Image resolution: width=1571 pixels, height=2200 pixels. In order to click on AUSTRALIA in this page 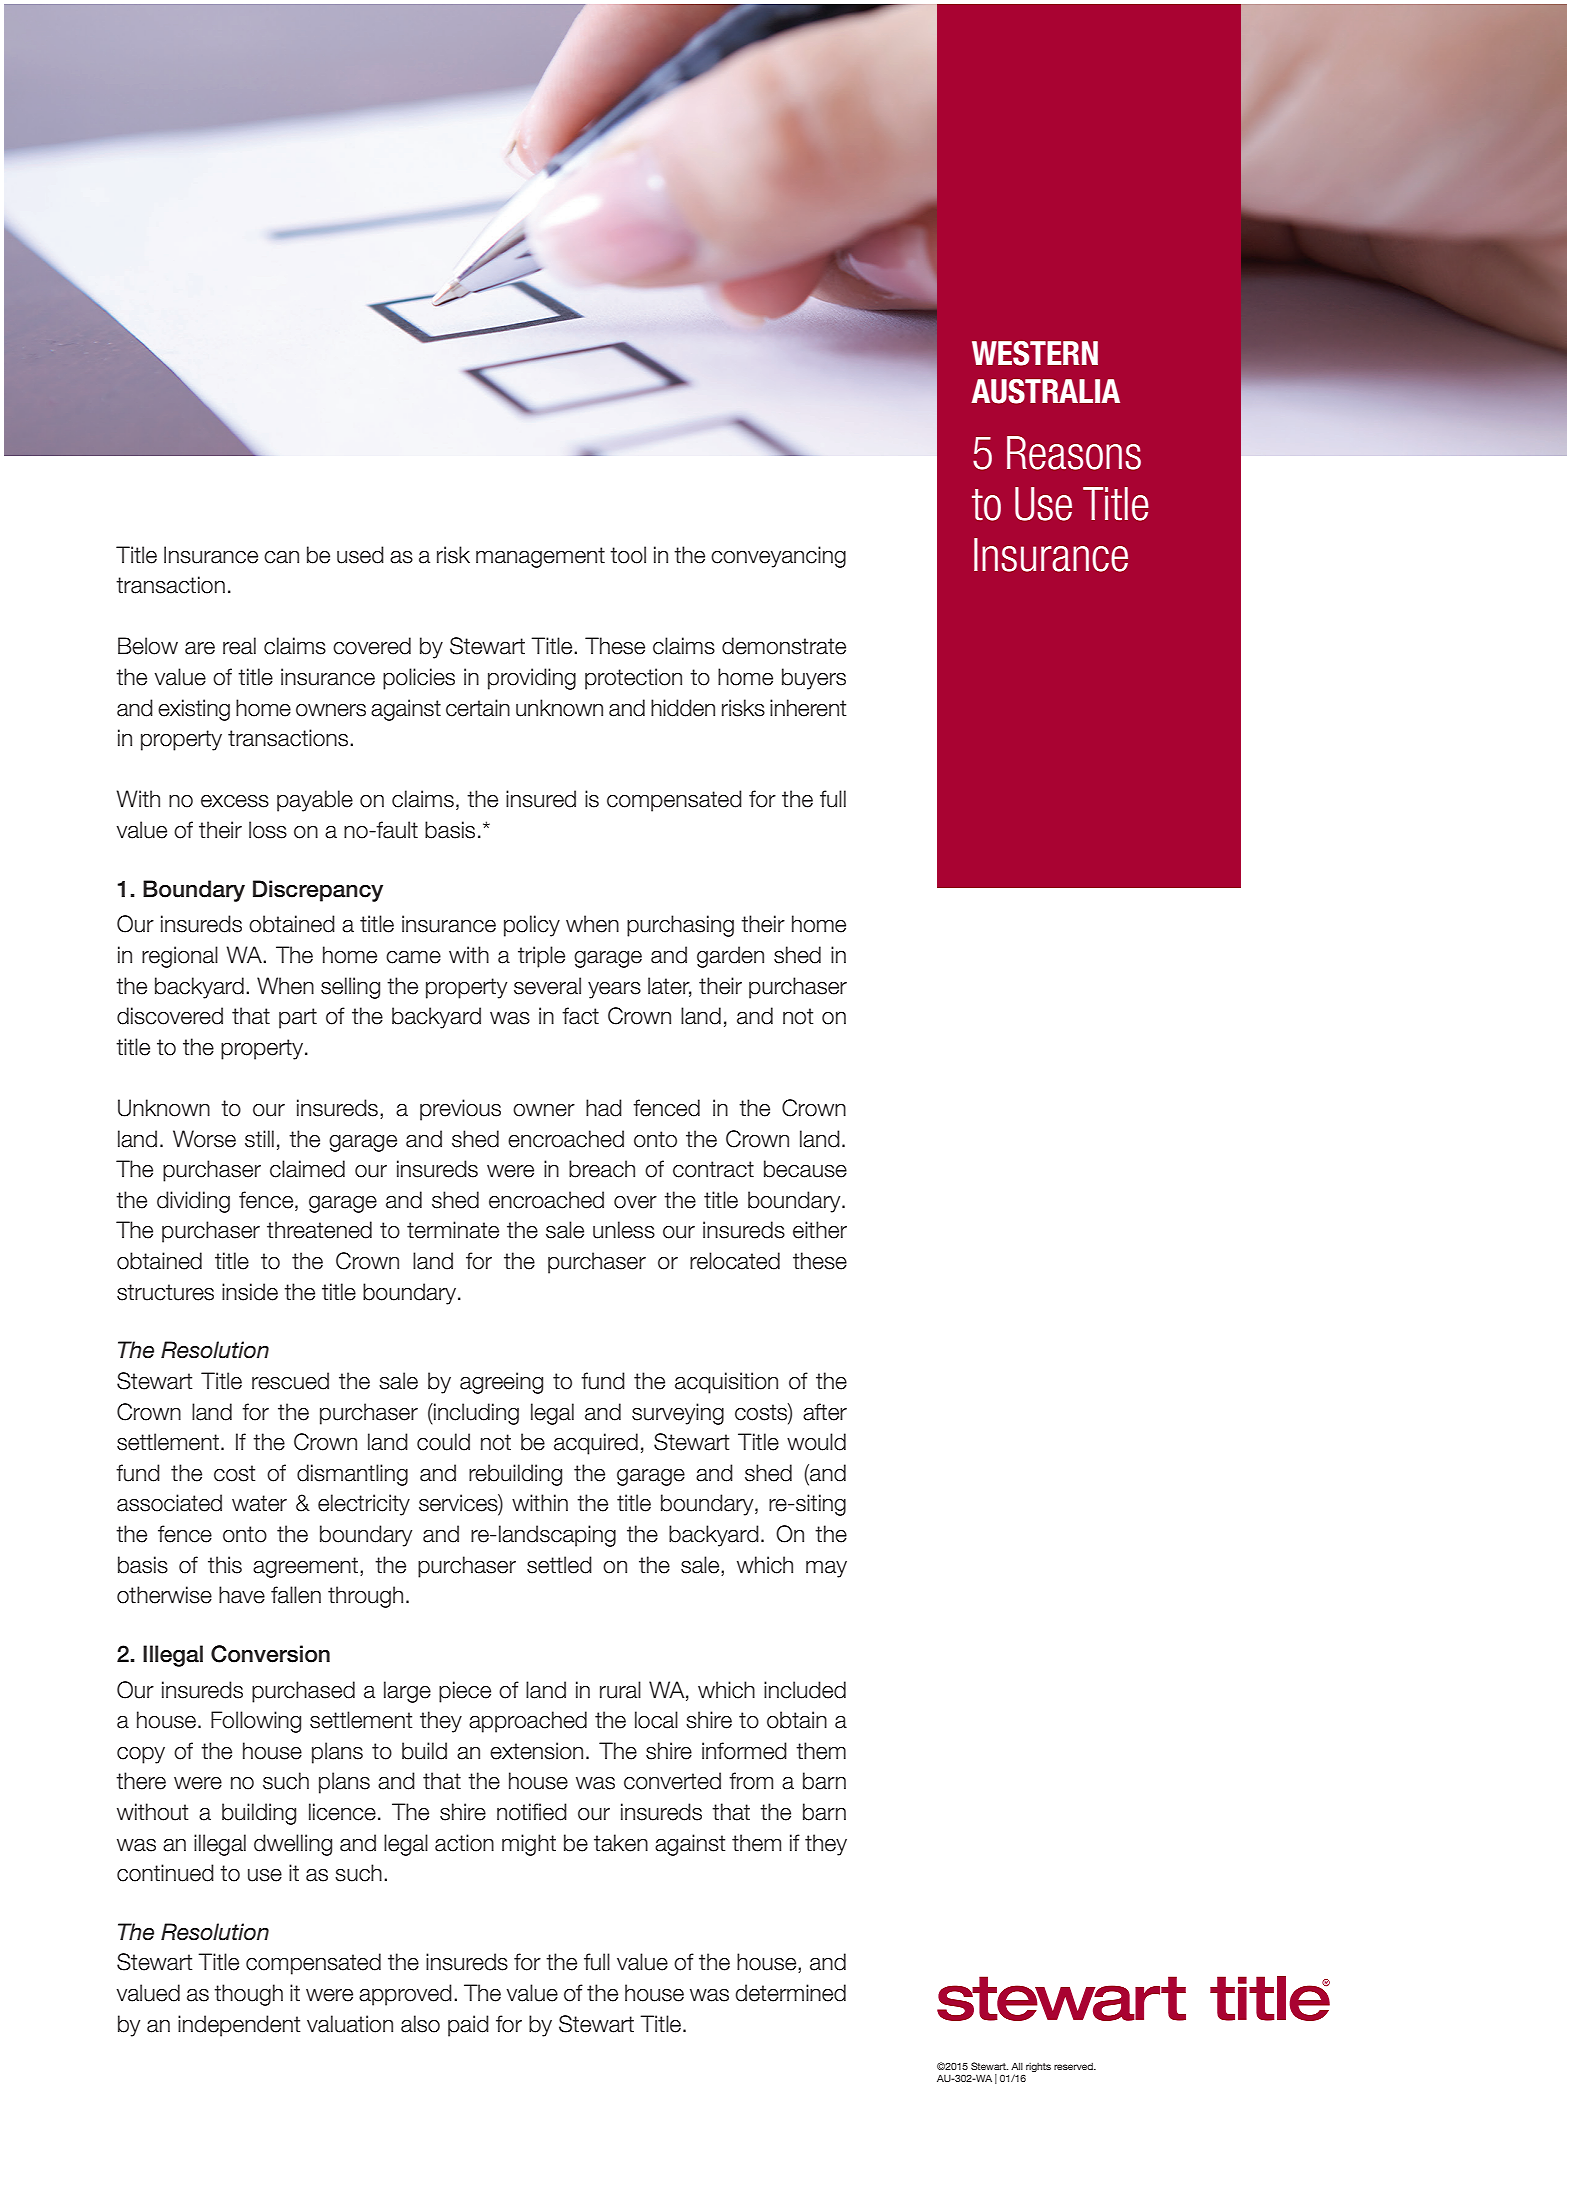, I will do `click(1045, 391)`.
